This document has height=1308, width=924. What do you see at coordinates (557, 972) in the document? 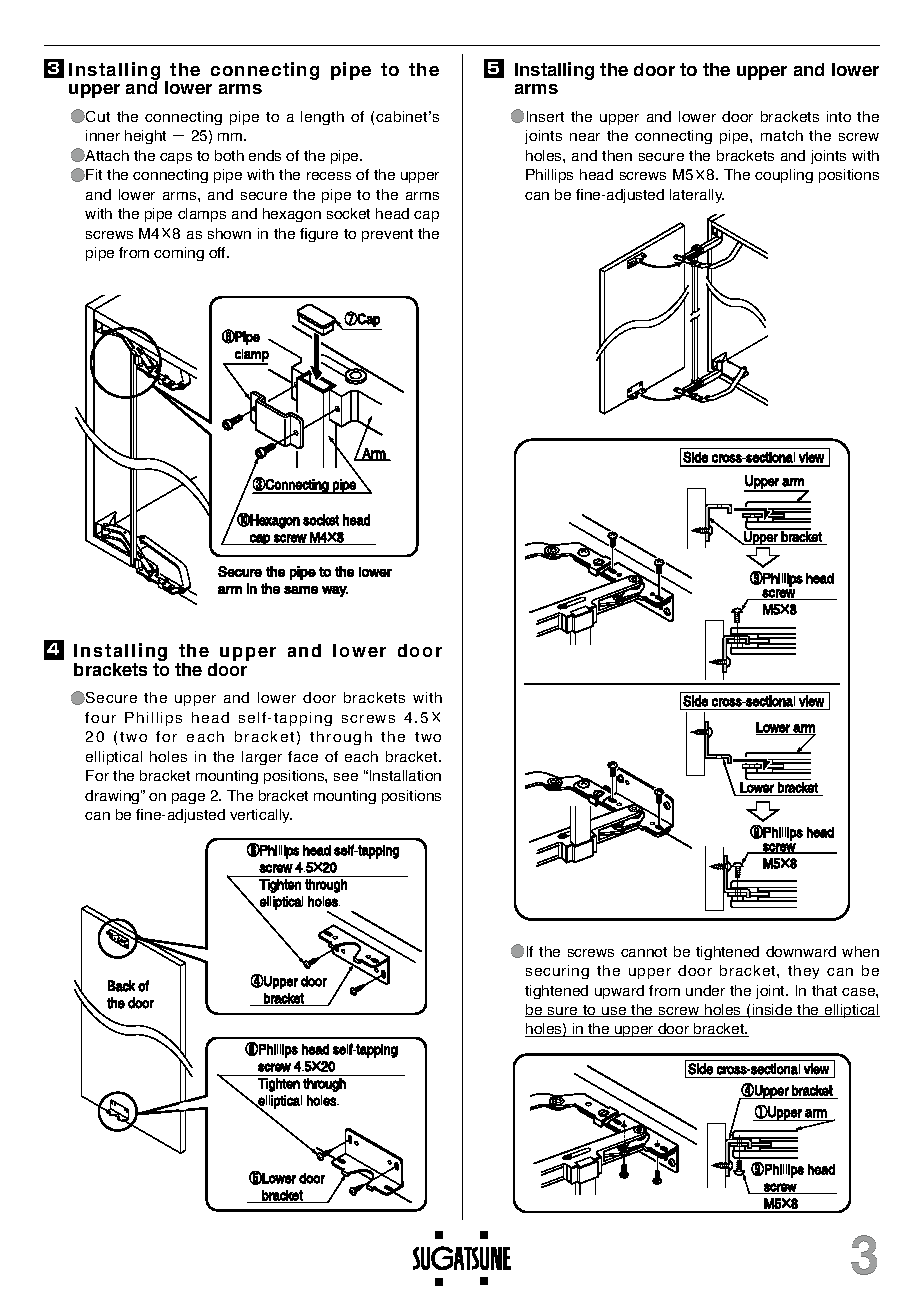
I see `securing` at bounding box center [557, 972].
